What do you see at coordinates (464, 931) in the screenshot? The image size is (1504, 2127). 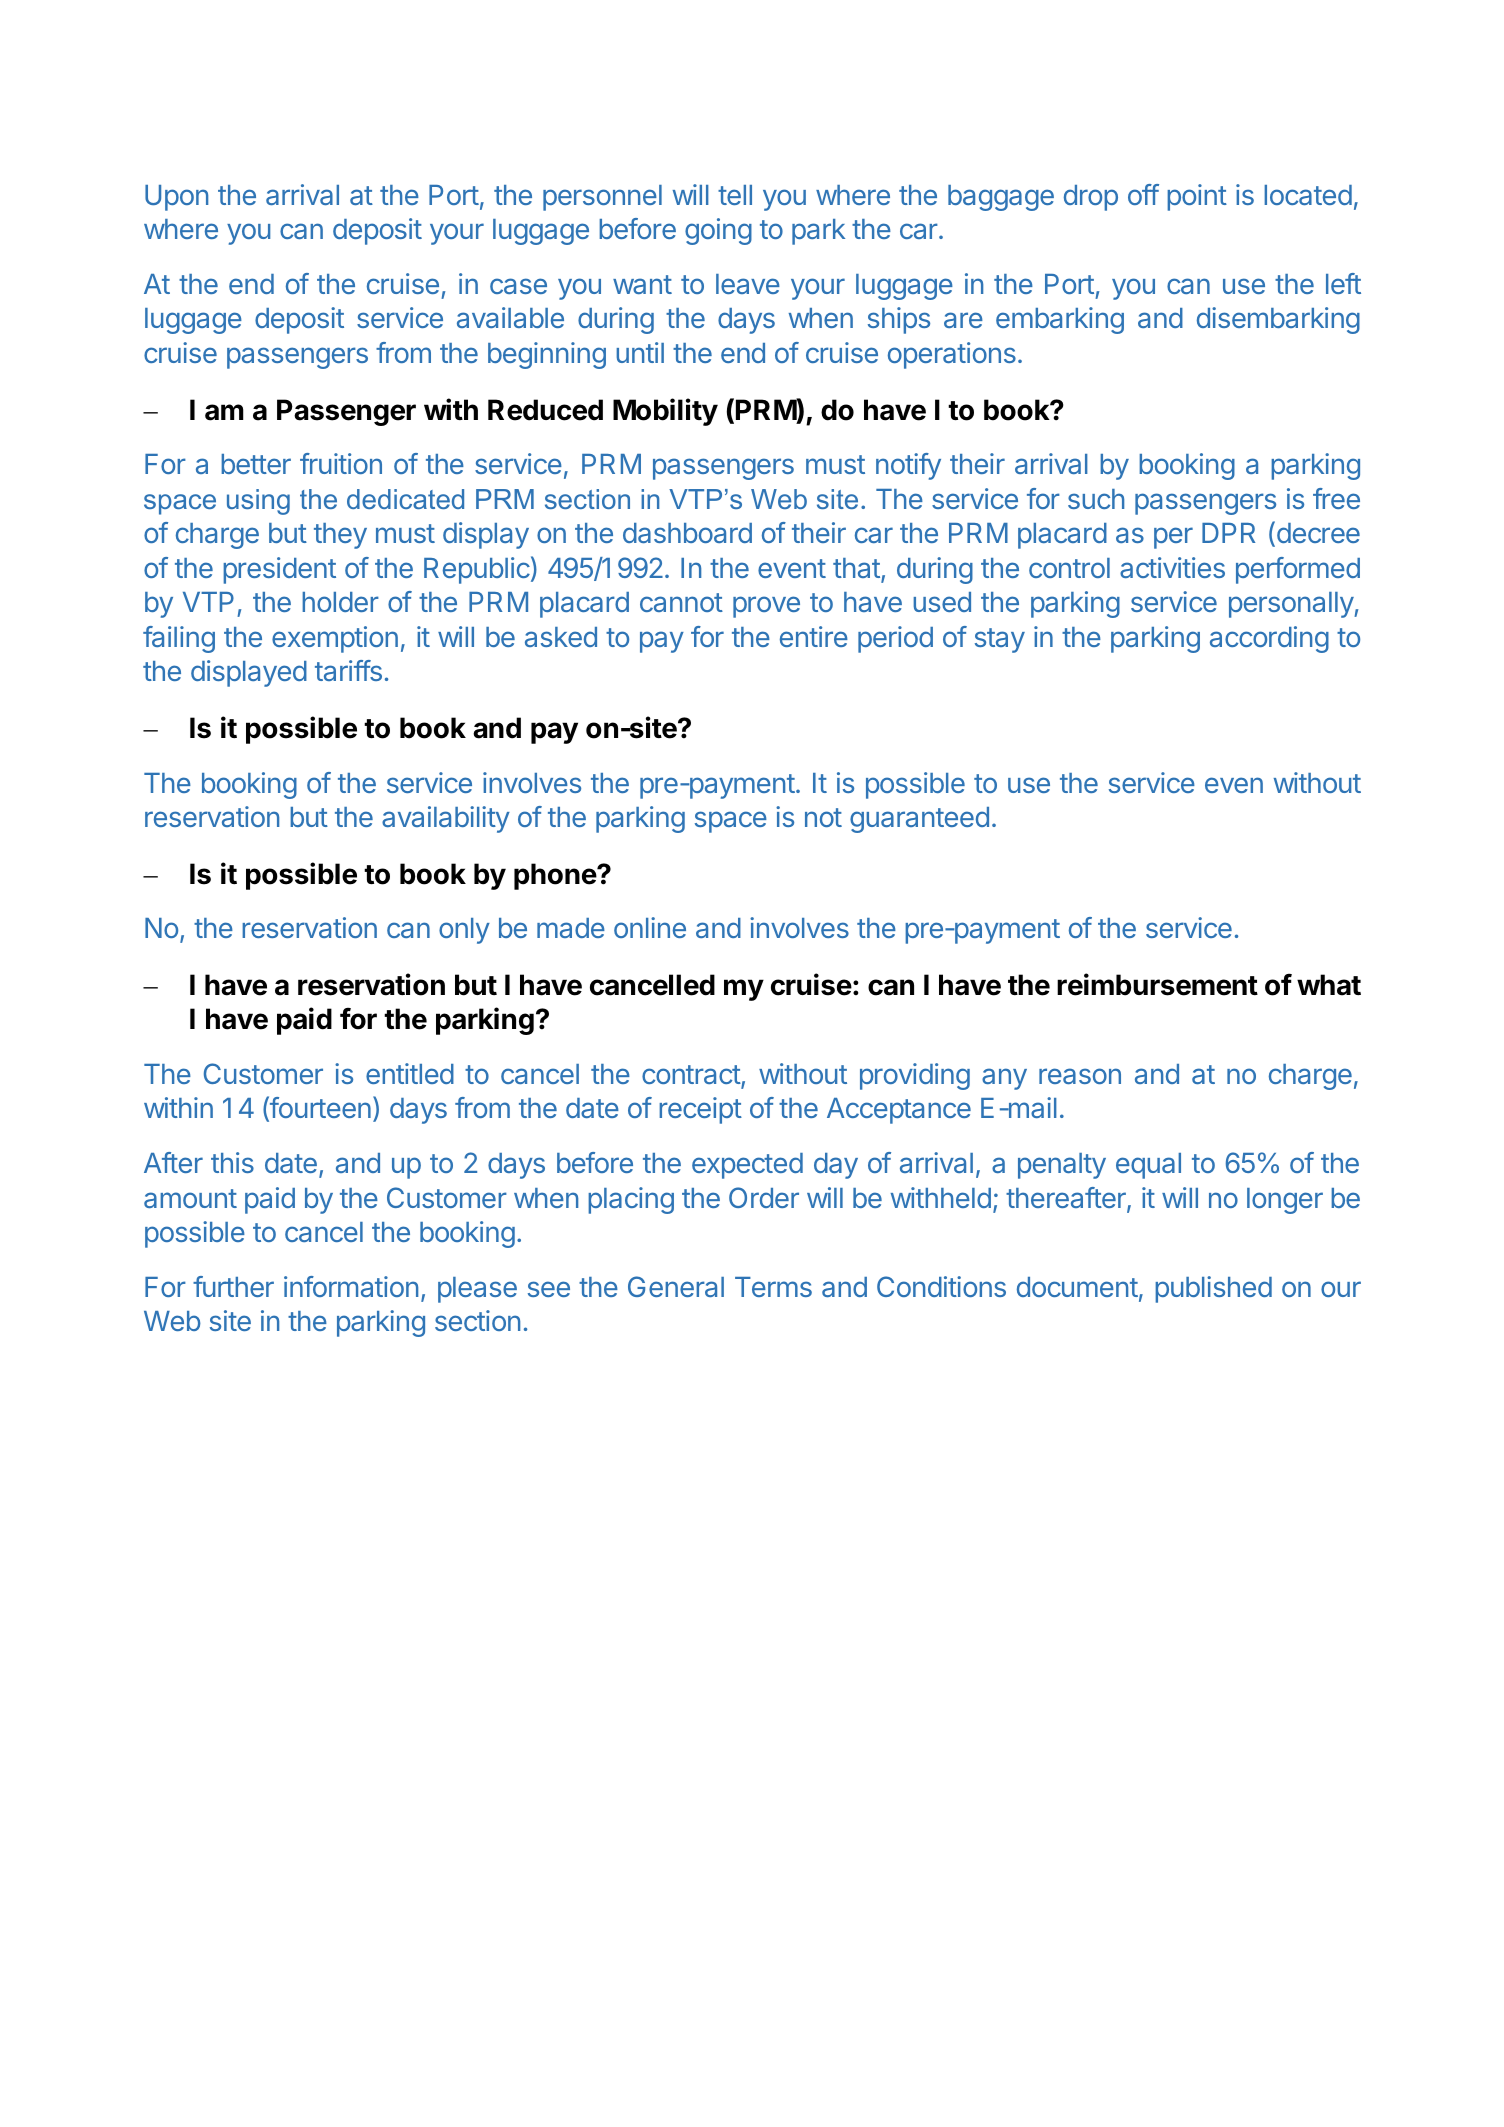 I see `only` at bounding box center [464, 931].
